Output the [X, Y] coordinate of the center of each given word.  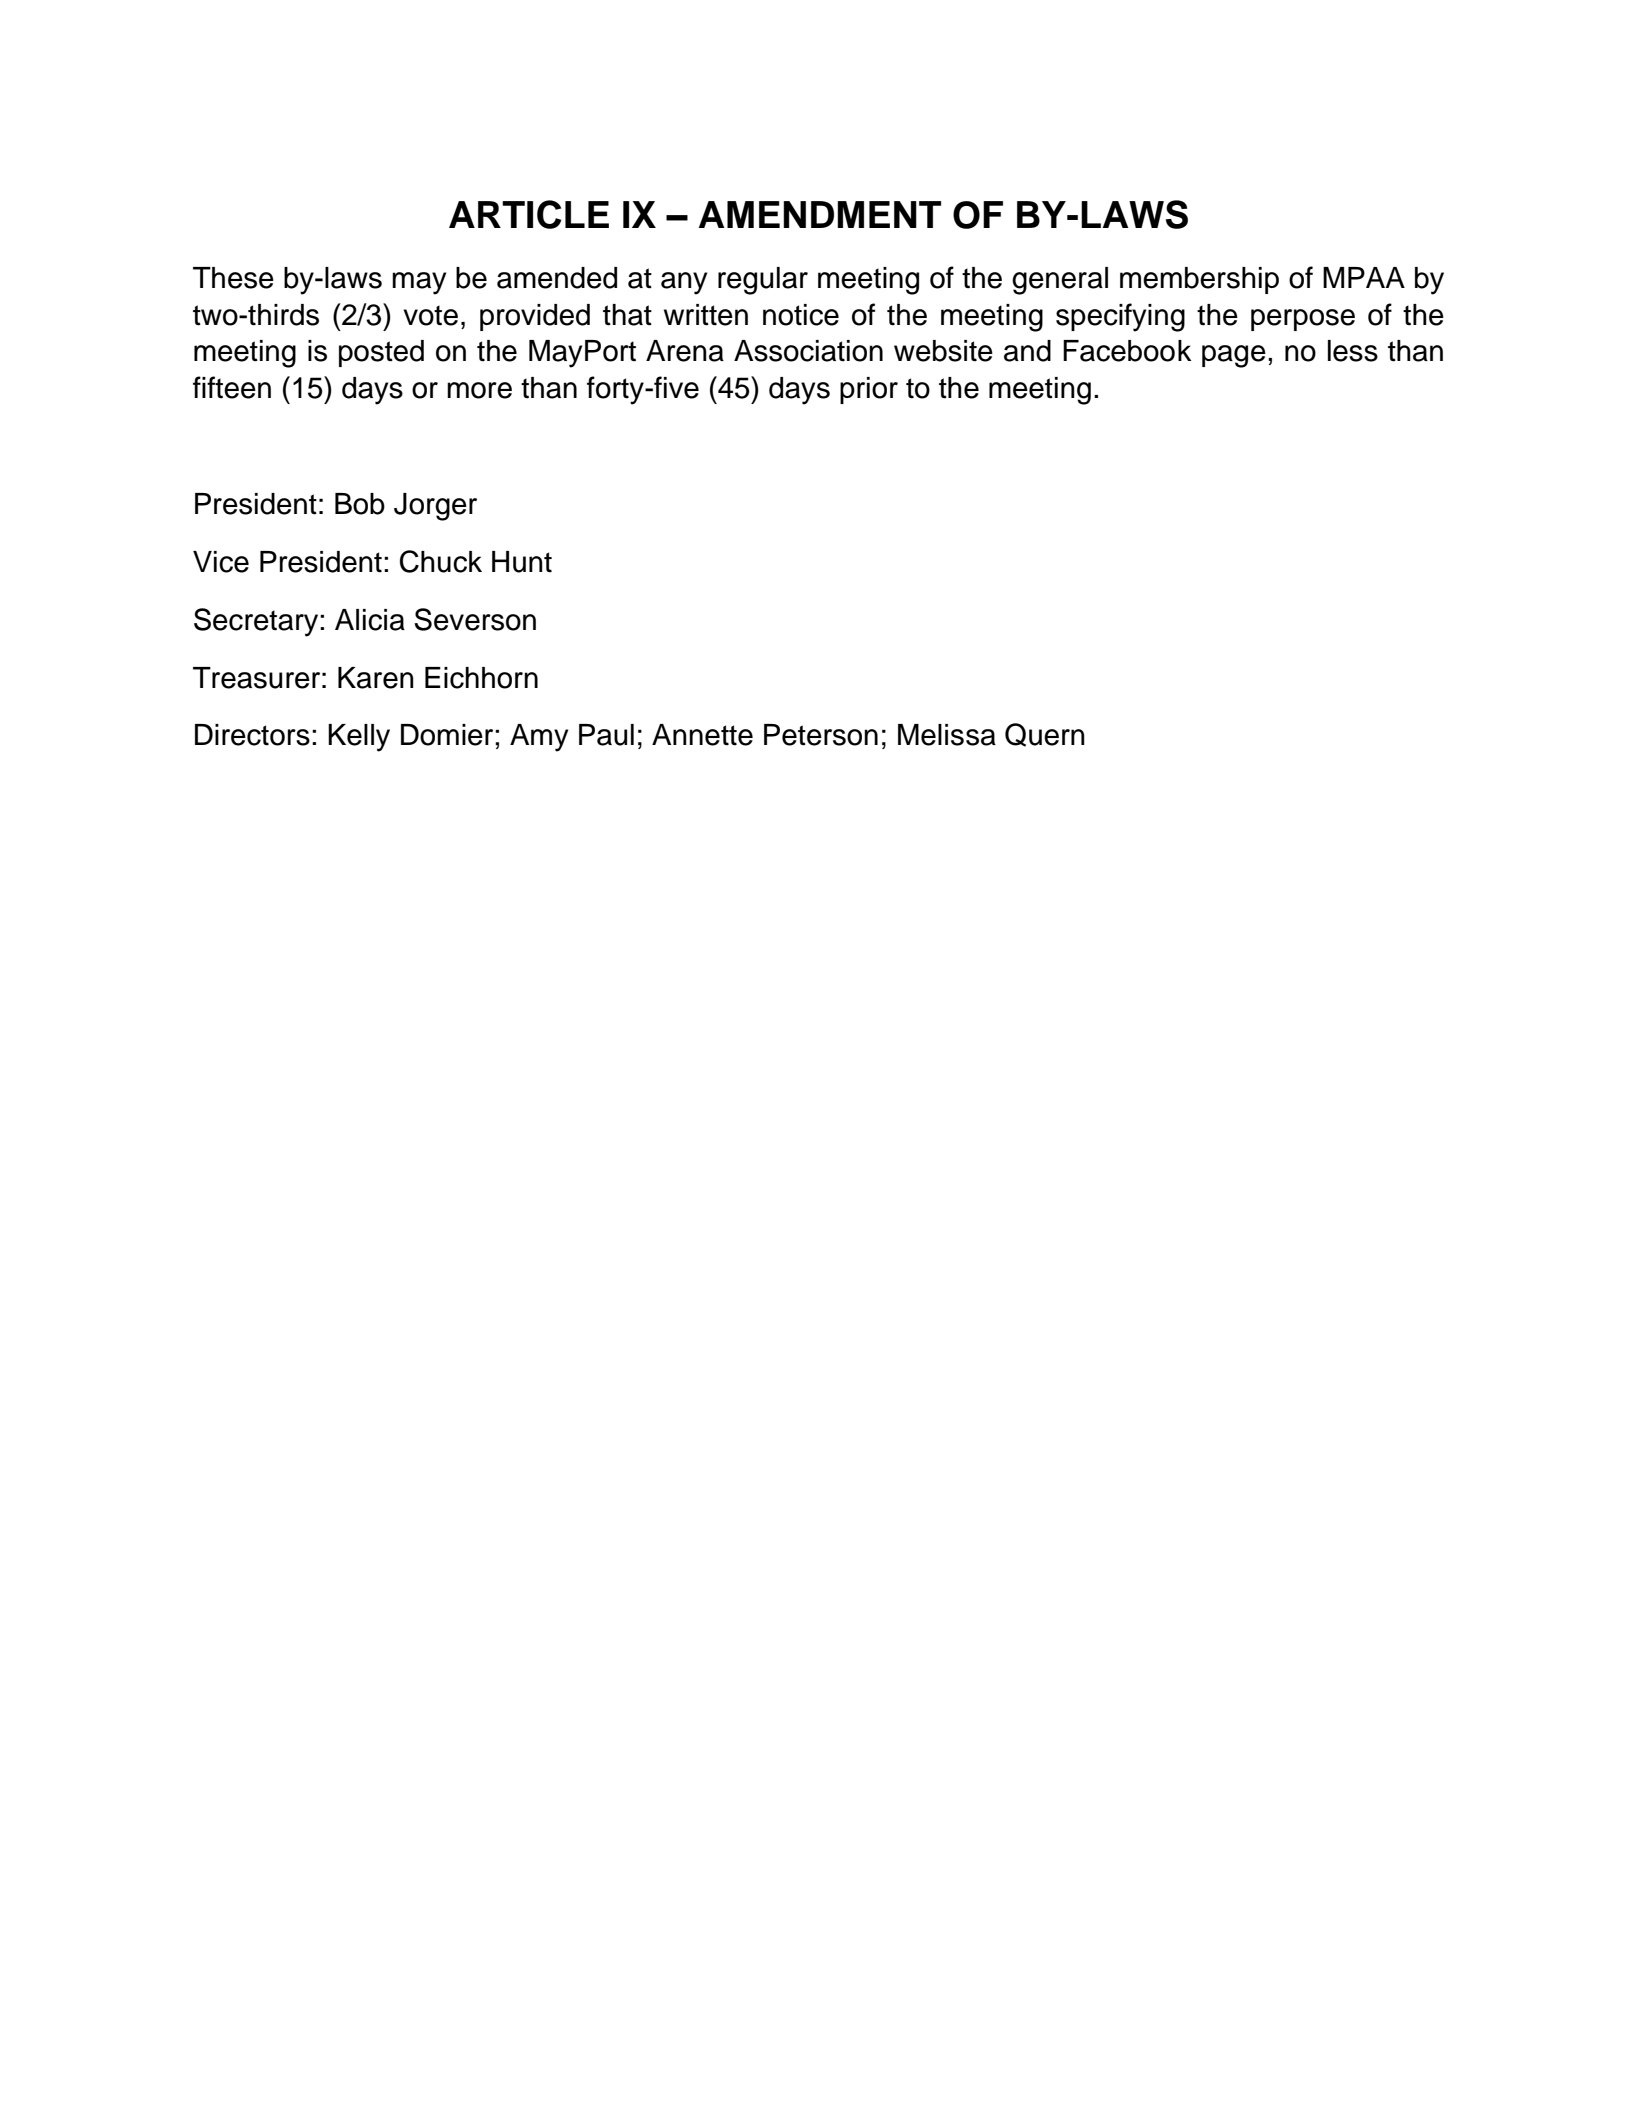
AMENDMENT [819, 214]
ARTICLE [529, 214]
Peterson [821, 735]
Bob [360, 504]
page [1234, 356]
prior [869, 390]
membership [1199, 280]
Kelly [359, 738]
